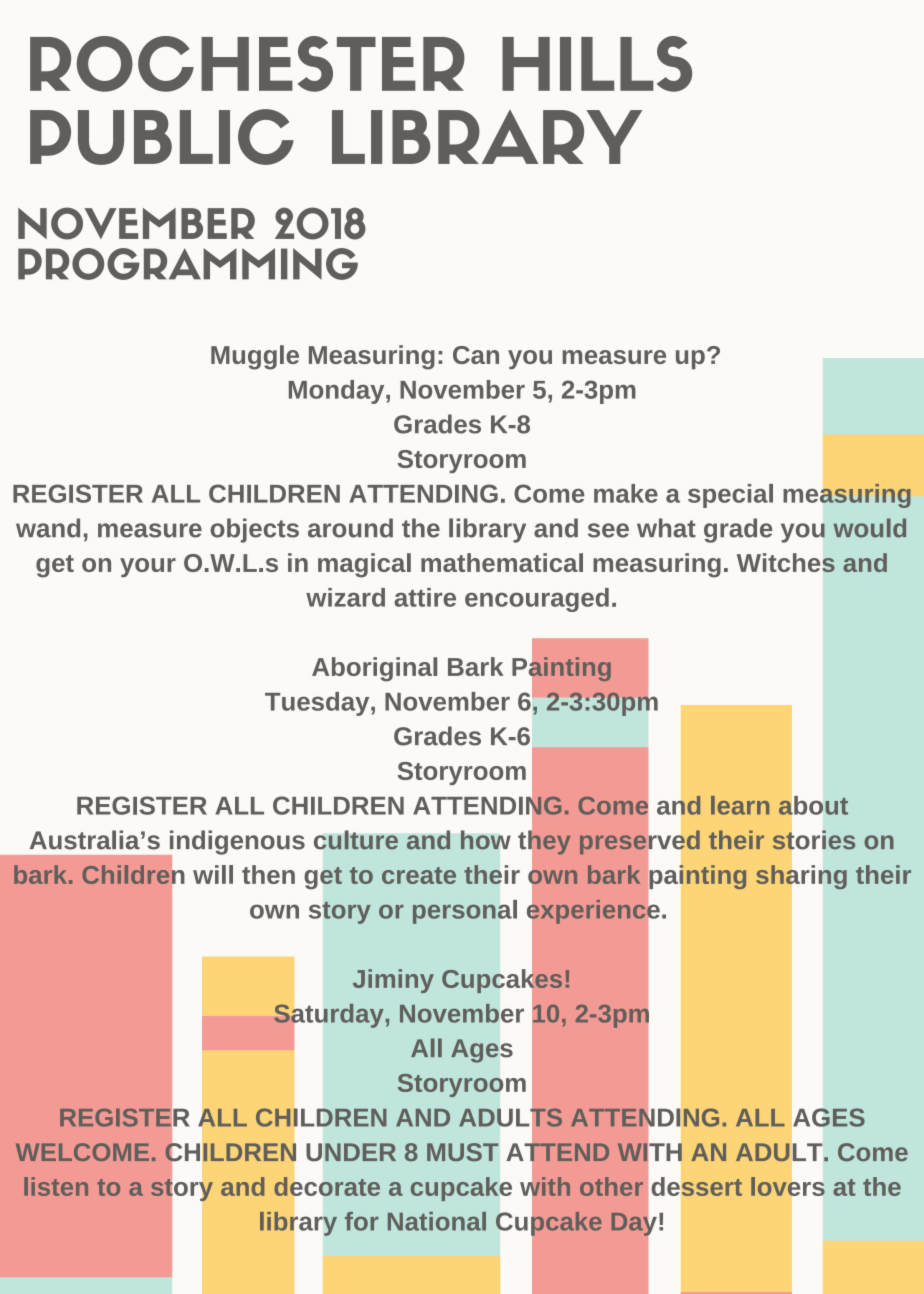  I want to click on PUBLIC, so click(162, 137).
